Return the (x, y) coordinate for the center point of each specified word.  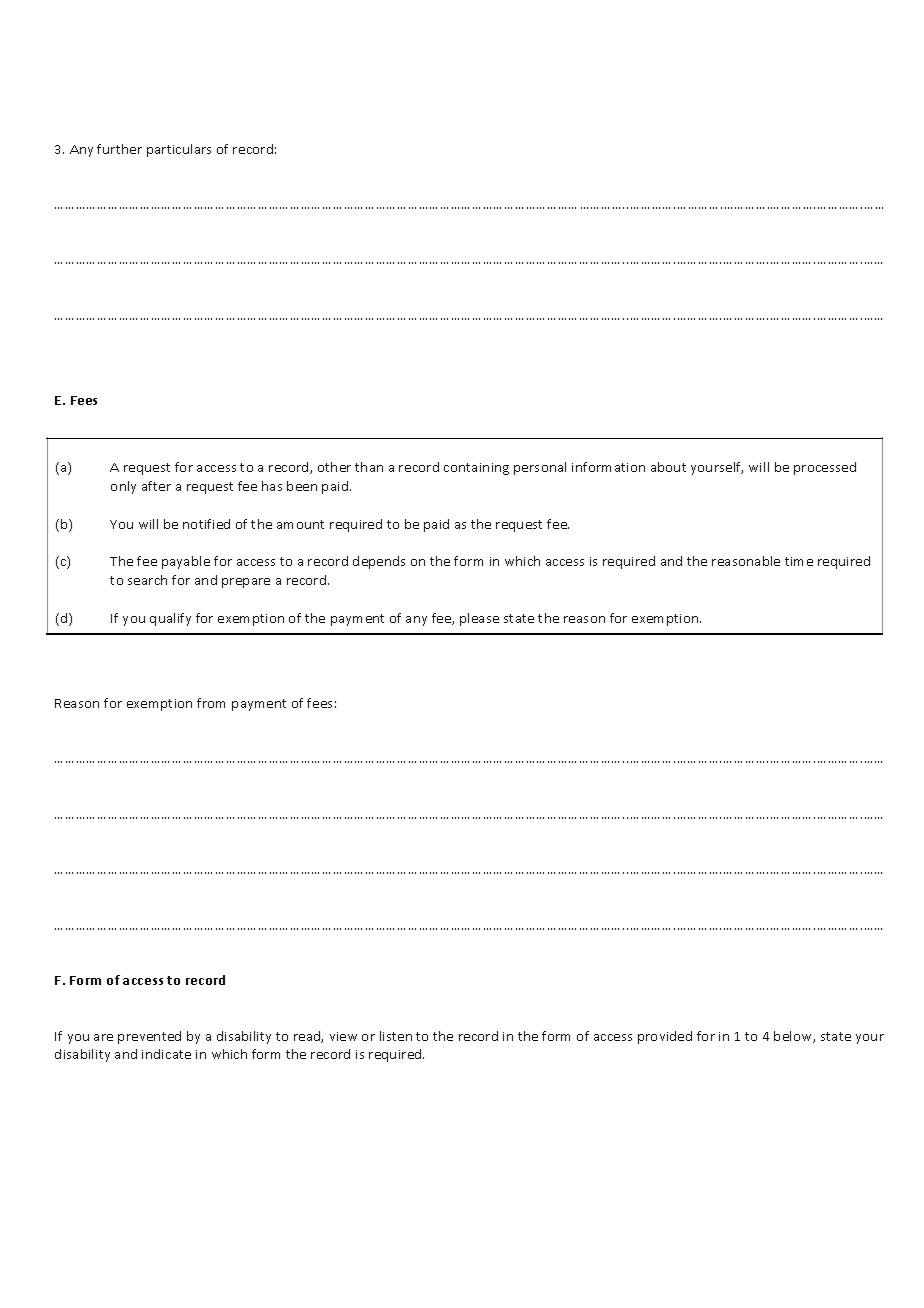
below (794, 1037)
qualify (170, 619)
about (668, 467)
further (119, 149)
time (799, 561)
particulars (179, 150)
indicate (166, 1054)
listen (396, 1036)
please (479, 619)
